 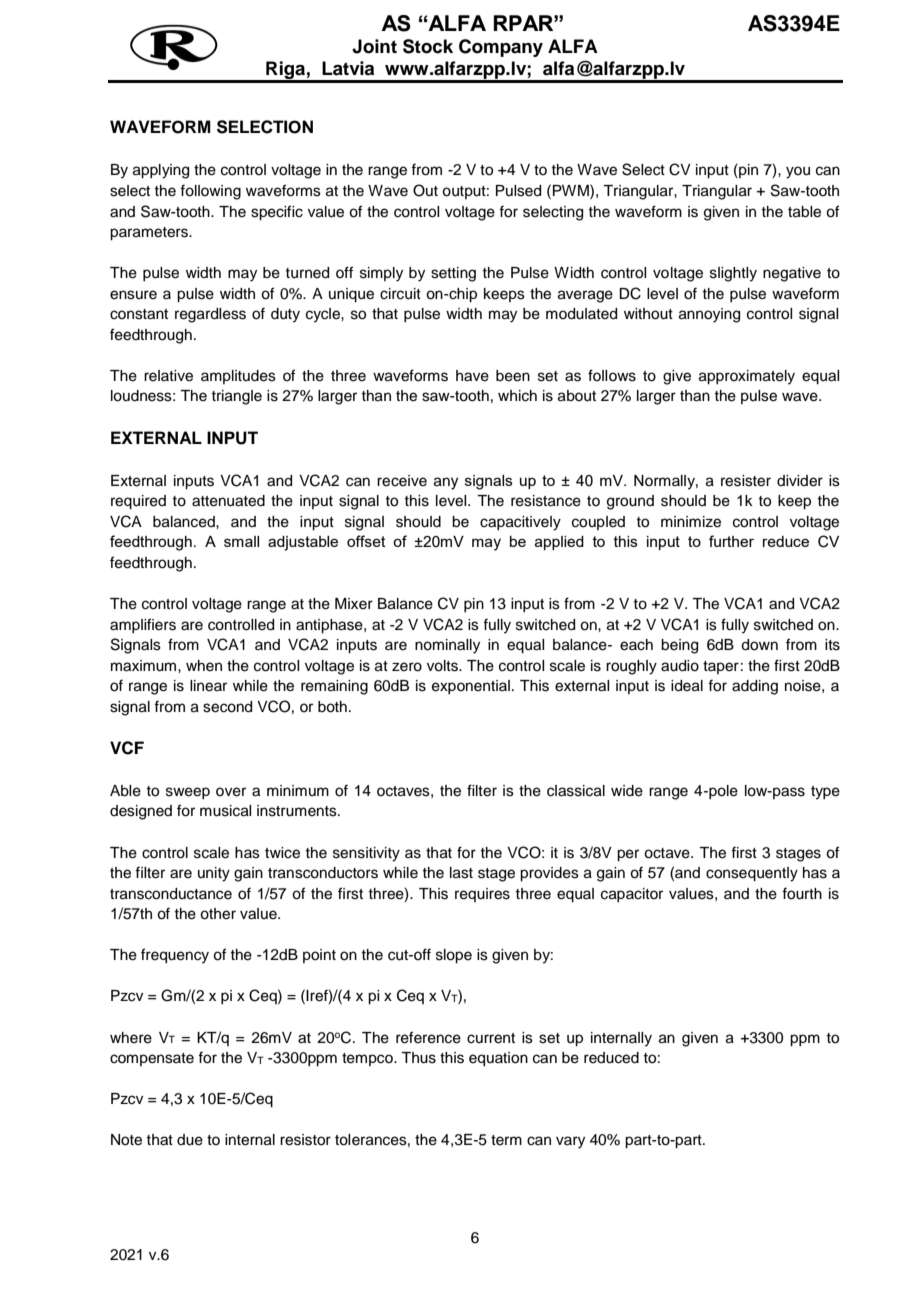 I want to click on Company, so click(x=501, y=48).
